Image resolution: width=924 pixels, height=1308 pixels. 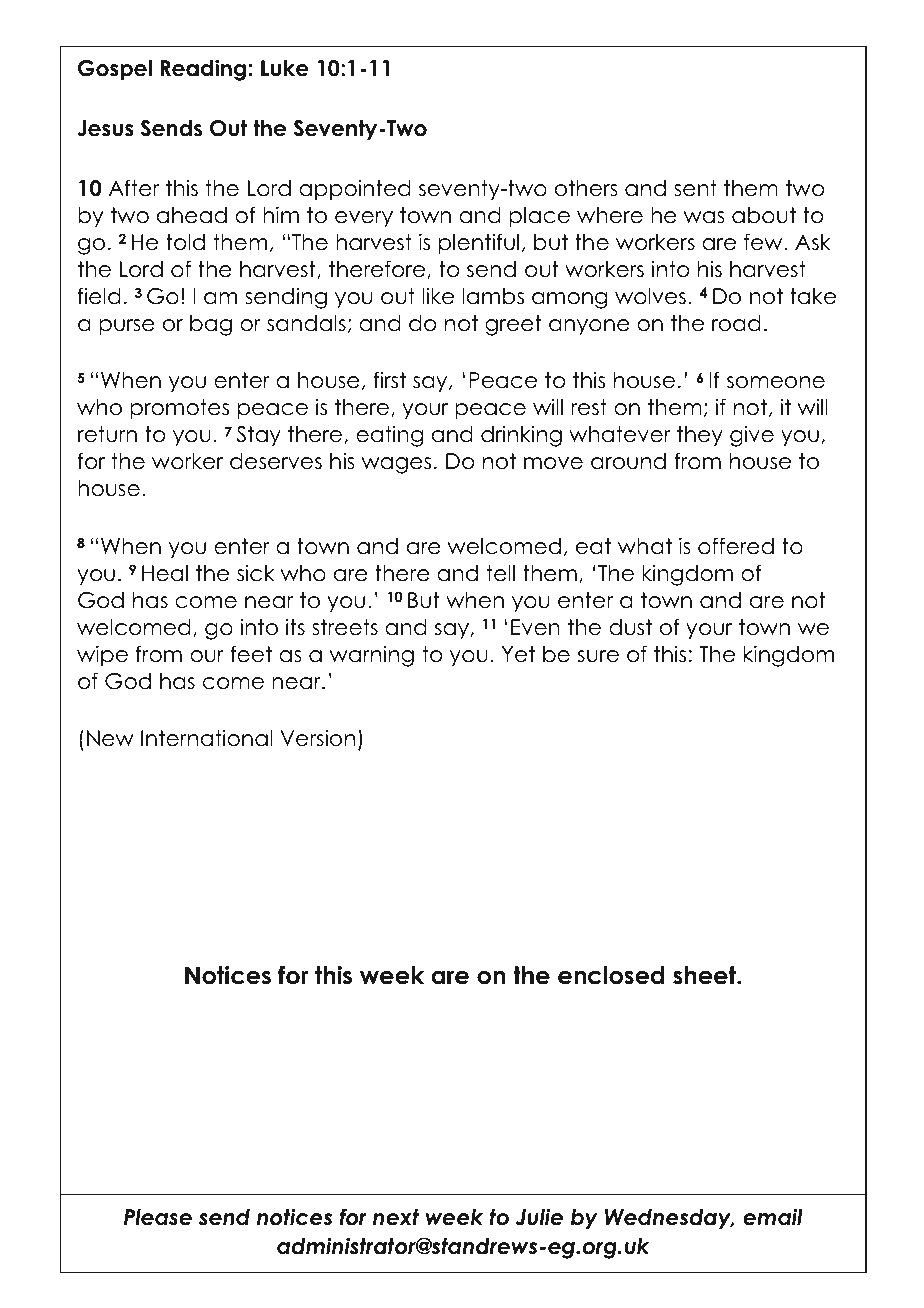 I want to click on sent, so click(x=695, y=188).
